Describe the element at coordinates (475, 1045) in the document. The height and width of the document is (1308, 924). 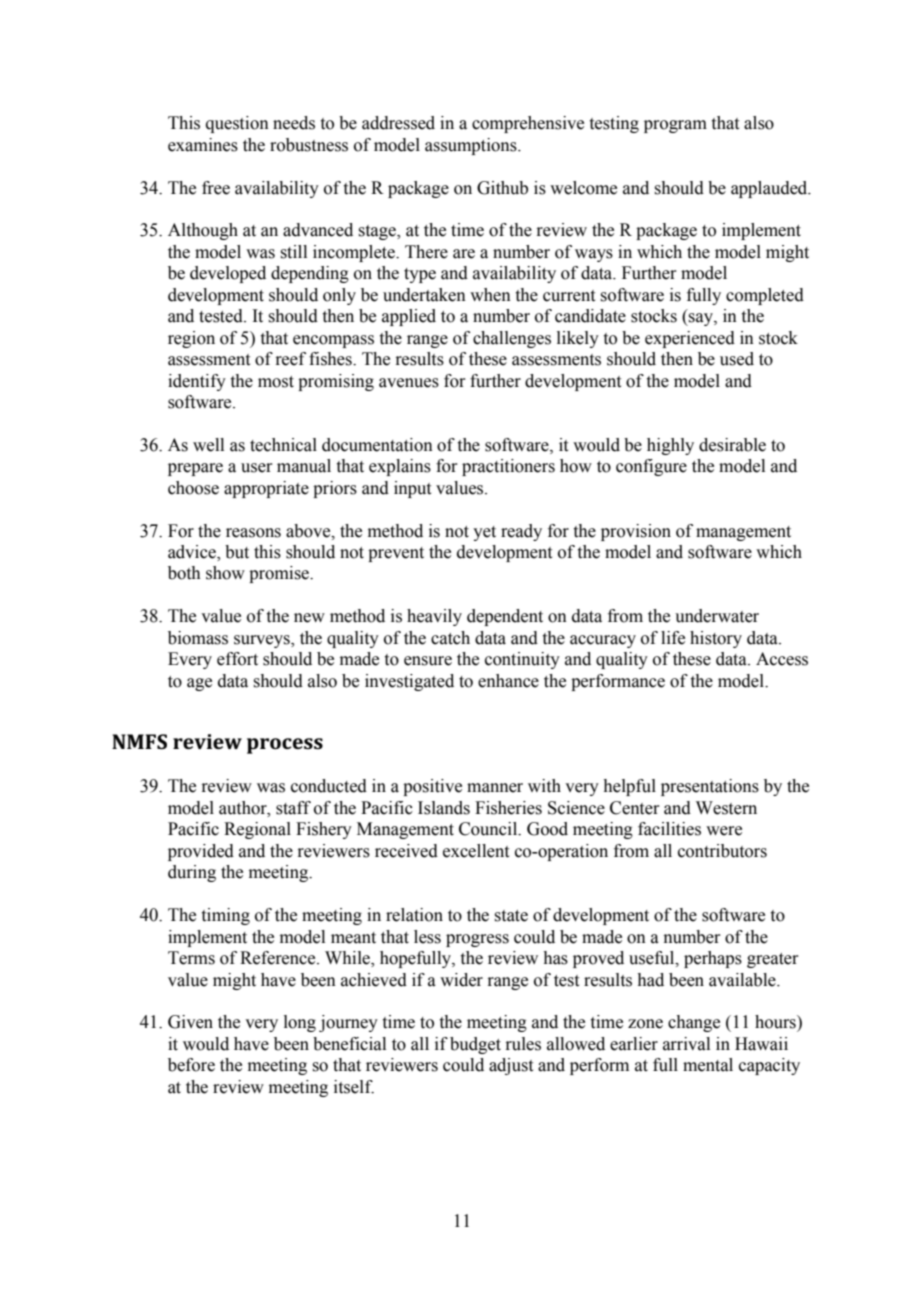
I see `budget` at that location.
